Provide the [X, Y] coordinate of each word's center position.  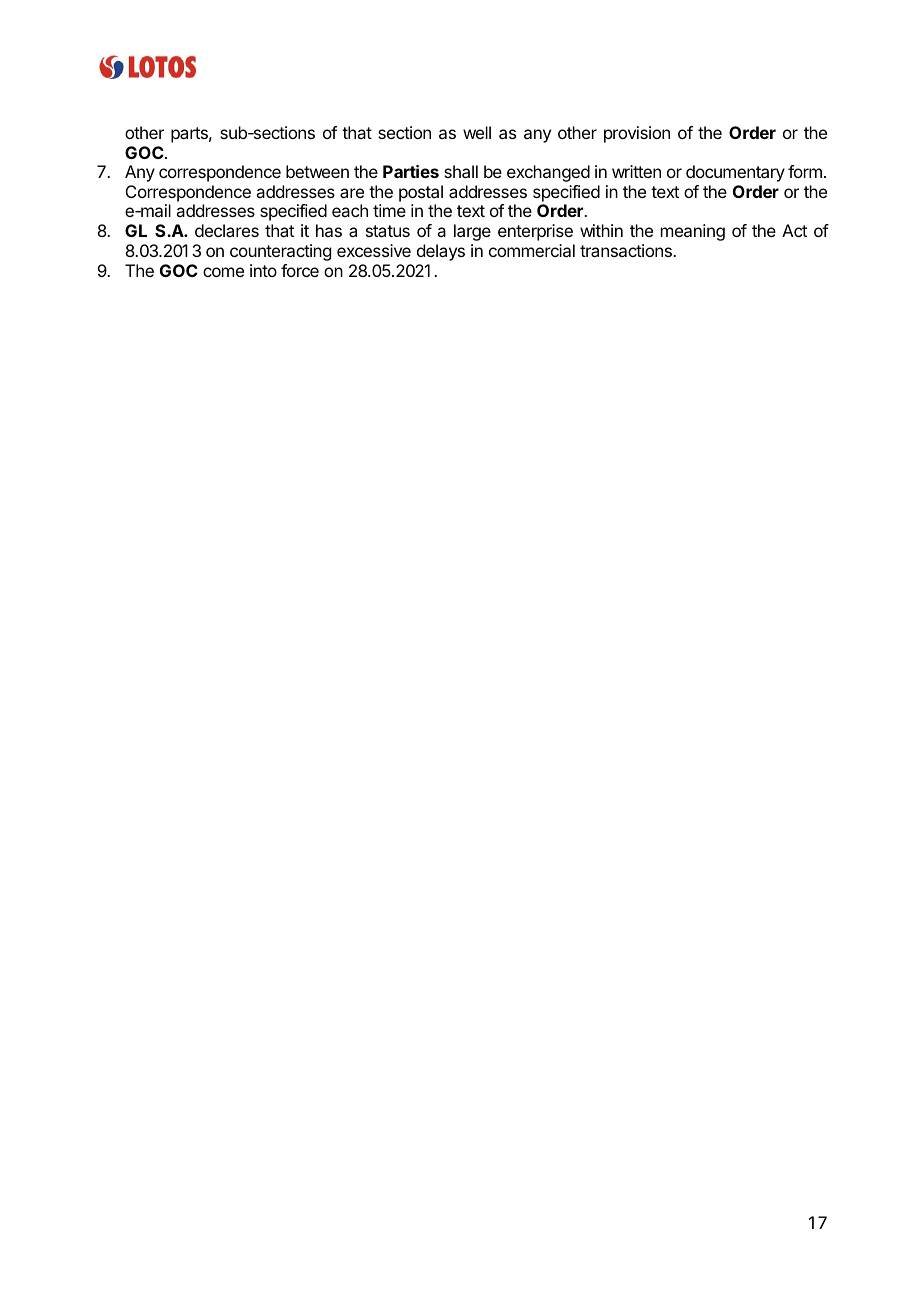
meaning [693, 232]
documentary [735, 173]
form [805, 171]
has [329, 230]
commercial [532, 250]
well [477, 132]
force [300, 270]
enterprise [535, 232]
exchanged [548, 173]
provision [637, 134]
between [317, 171]
